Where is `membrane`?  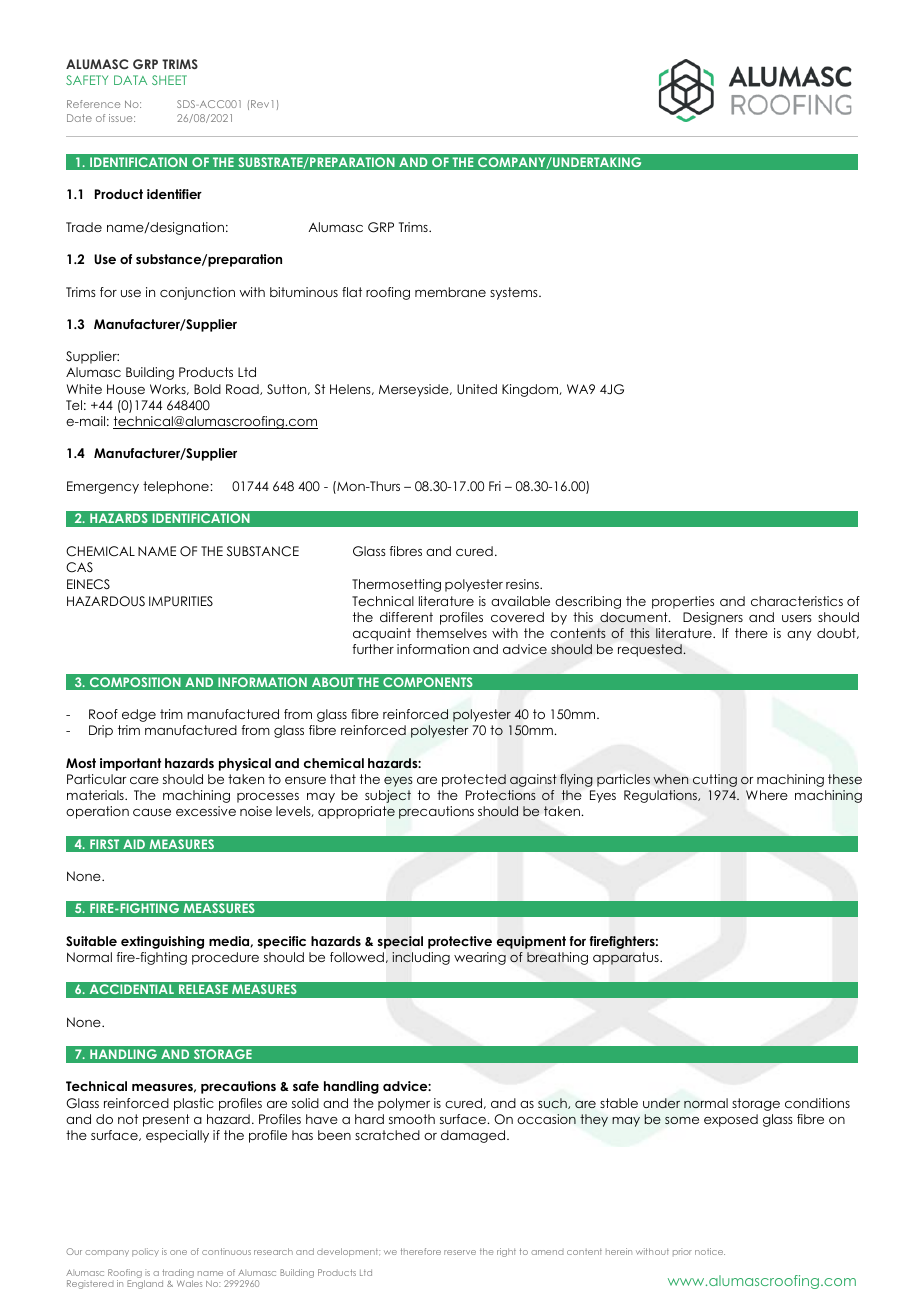 membrane is located at coordinates (450, 292).
